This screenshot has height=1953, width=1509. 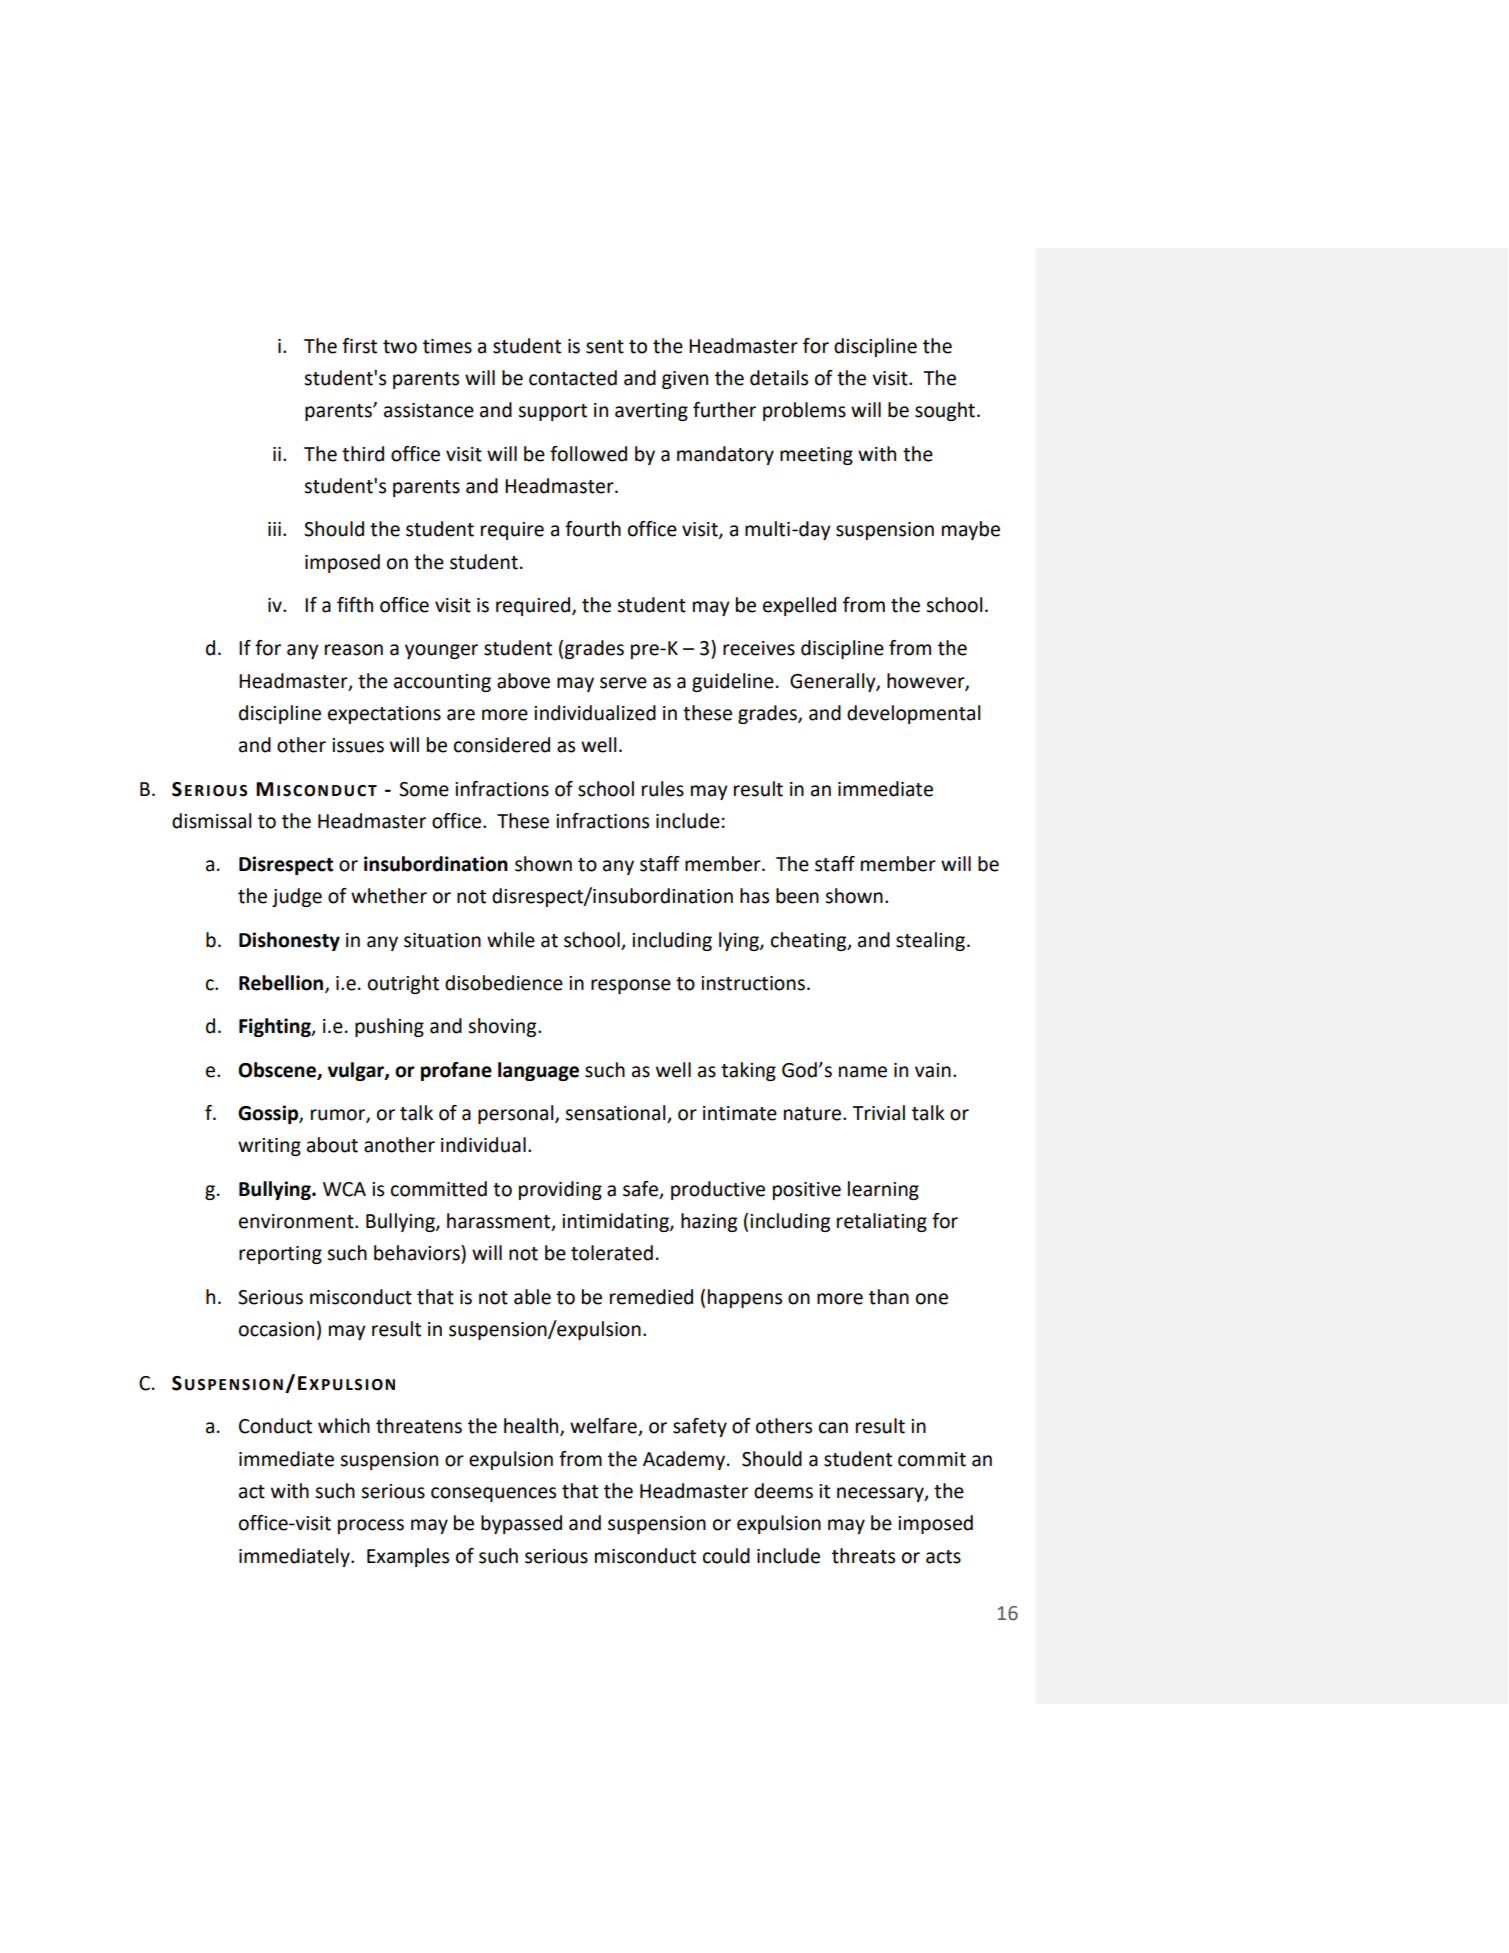 What do you see at coordinates (573, 378) in the screenshot?
I see `contacted` at bounding box center [573, 378].
